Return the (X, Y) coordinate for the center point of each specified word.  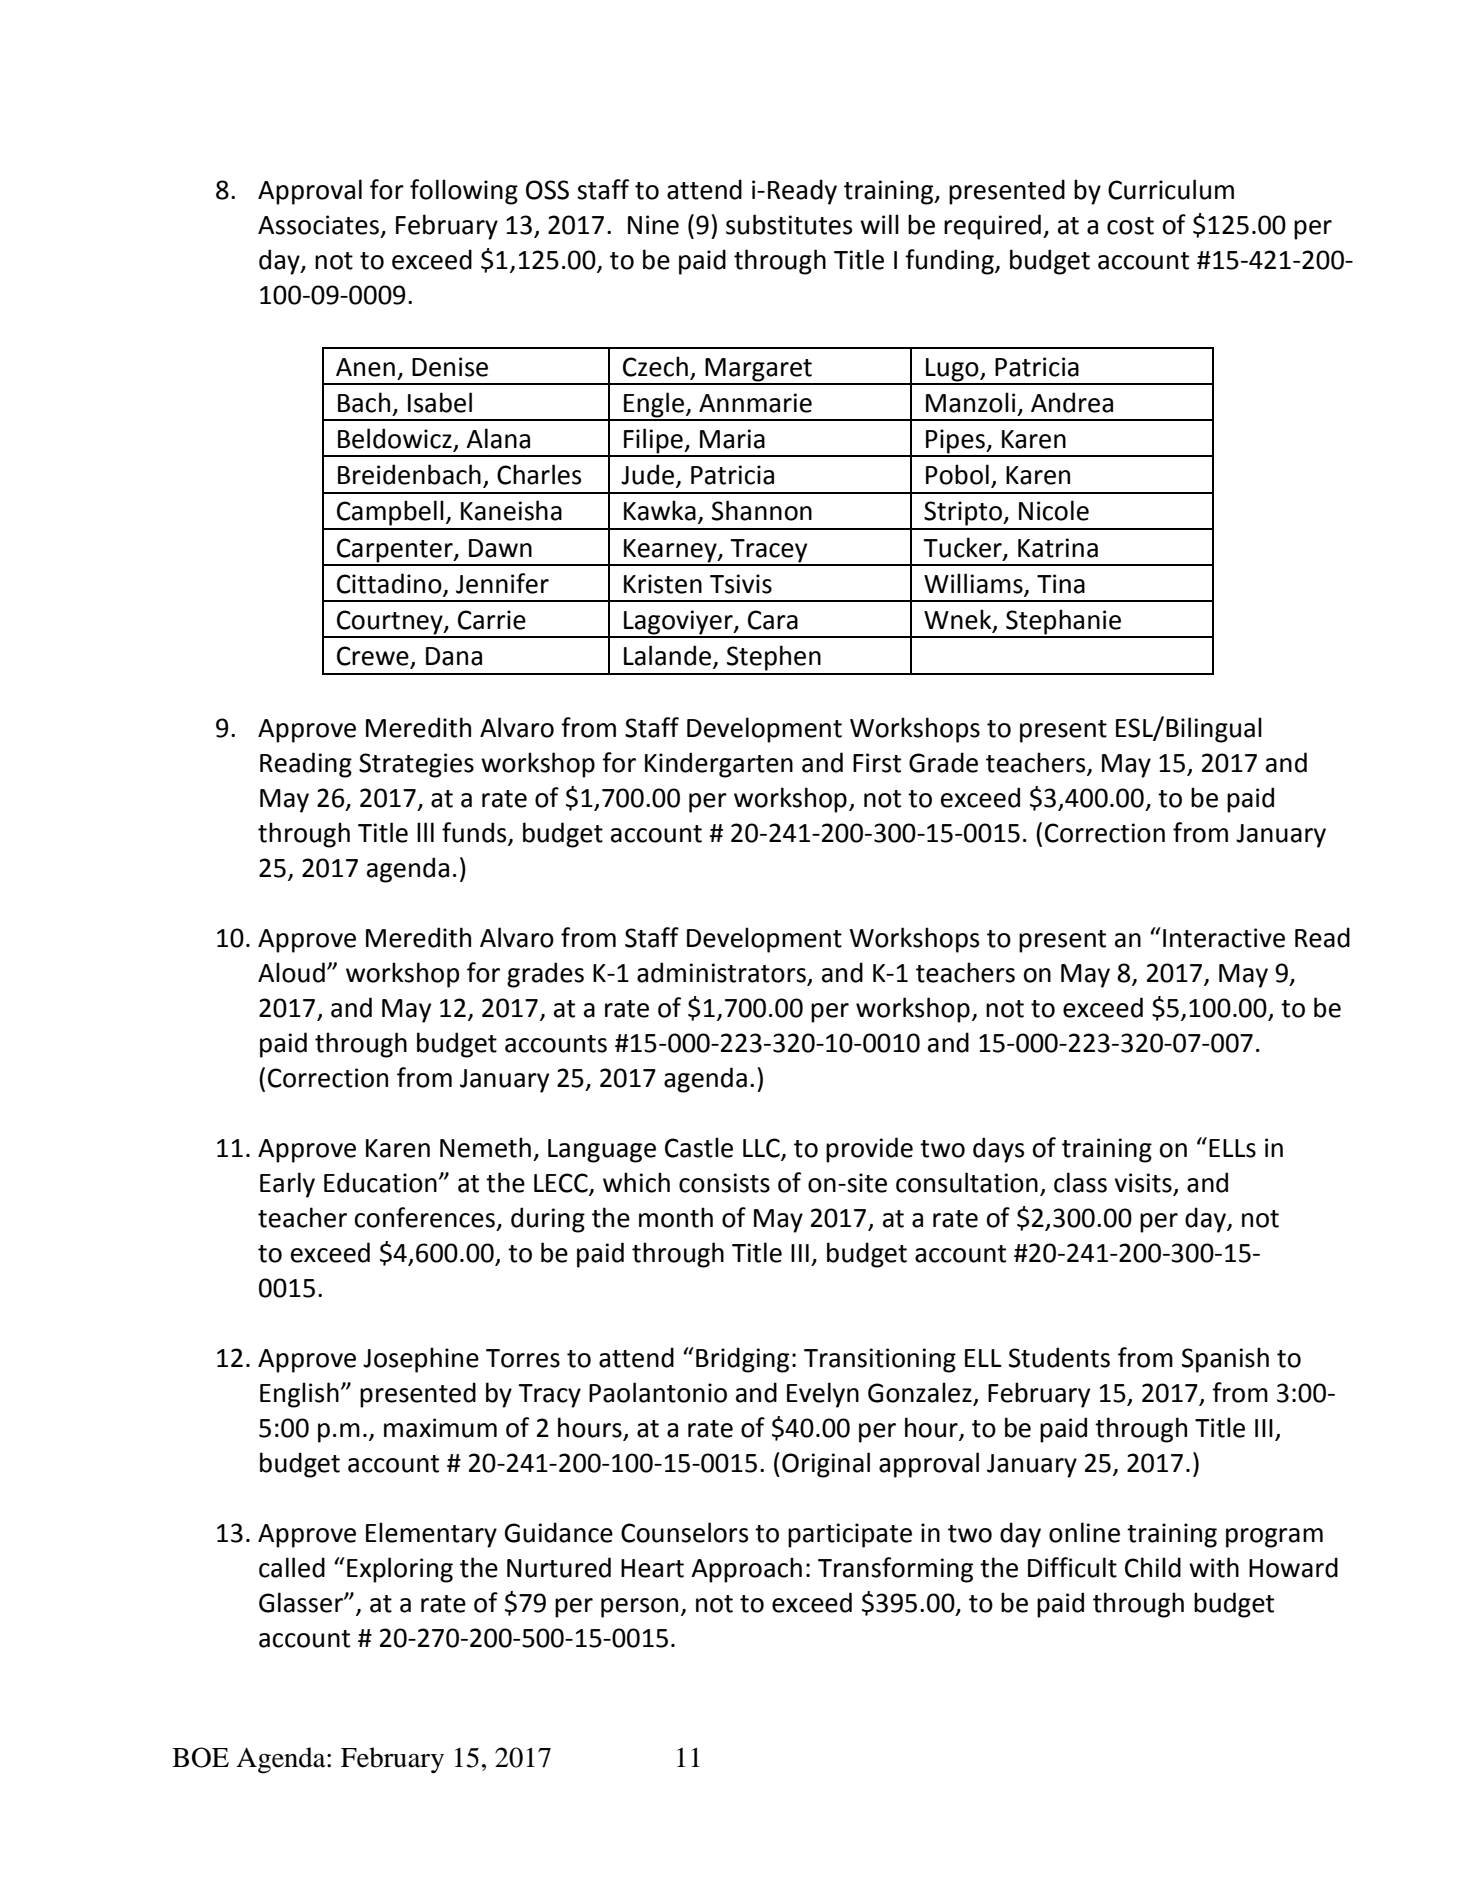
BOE (200, 1757)
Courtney (390, 623)
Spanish (1225, 1360)
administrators (721, 972)
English (299, 1395)
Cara (773, 620)
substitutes (789, 224)
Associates (318, 225)
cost (1130, 226)
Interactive (1224, 938)
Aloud (291, 972)
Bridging (742, 1360)
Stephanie (1064, 623)
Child (1153, 1567)
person (639, 1608)
